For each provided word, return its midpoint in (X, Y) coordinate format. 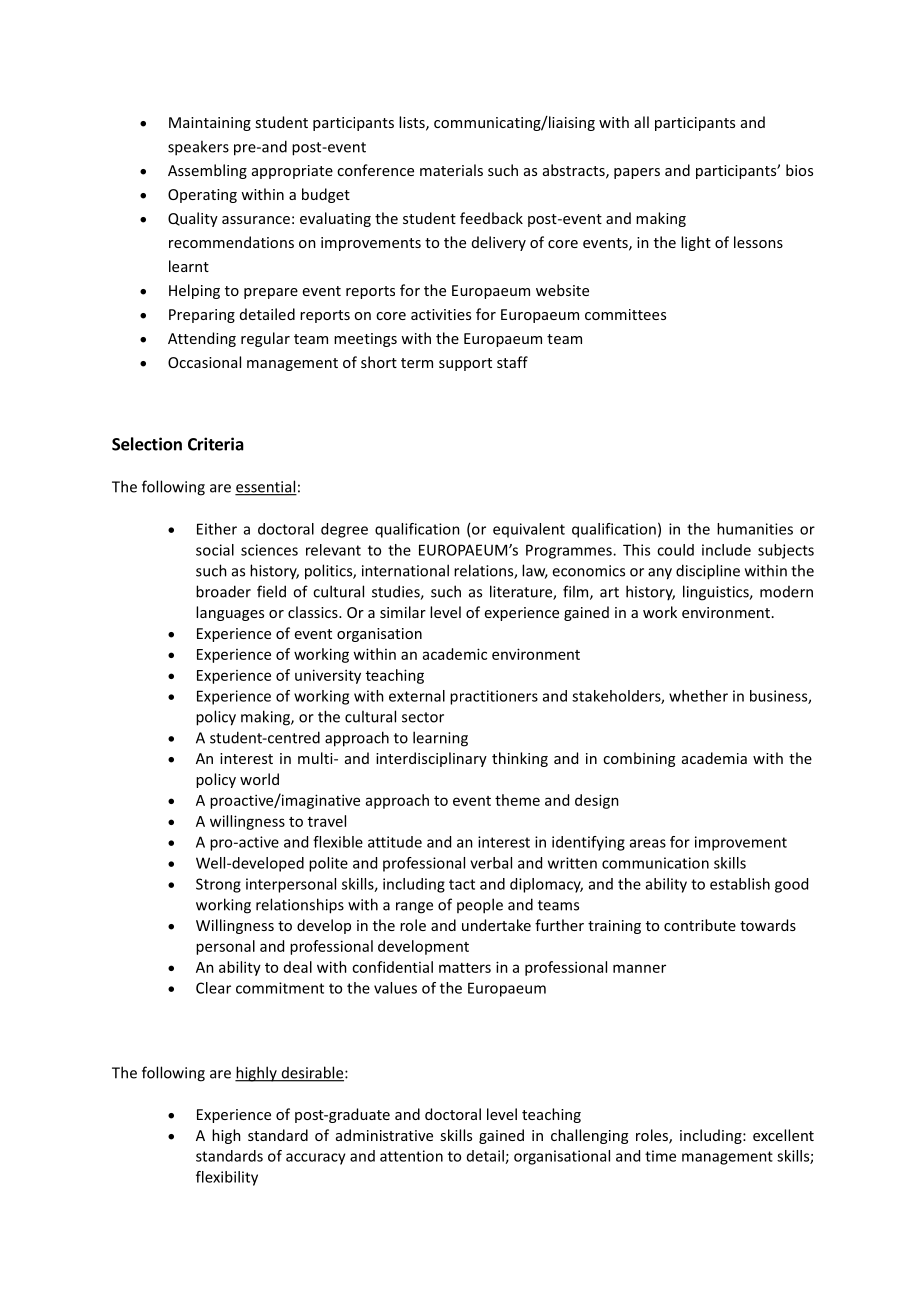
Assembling (207, 171)
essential (266, 487)
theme (517, 800)
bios (799, 170)
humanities (755, 529)
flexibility (227, 1178)
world (259, 779)
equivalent (529, 530)
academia (714, 758)
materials (451, 170)
